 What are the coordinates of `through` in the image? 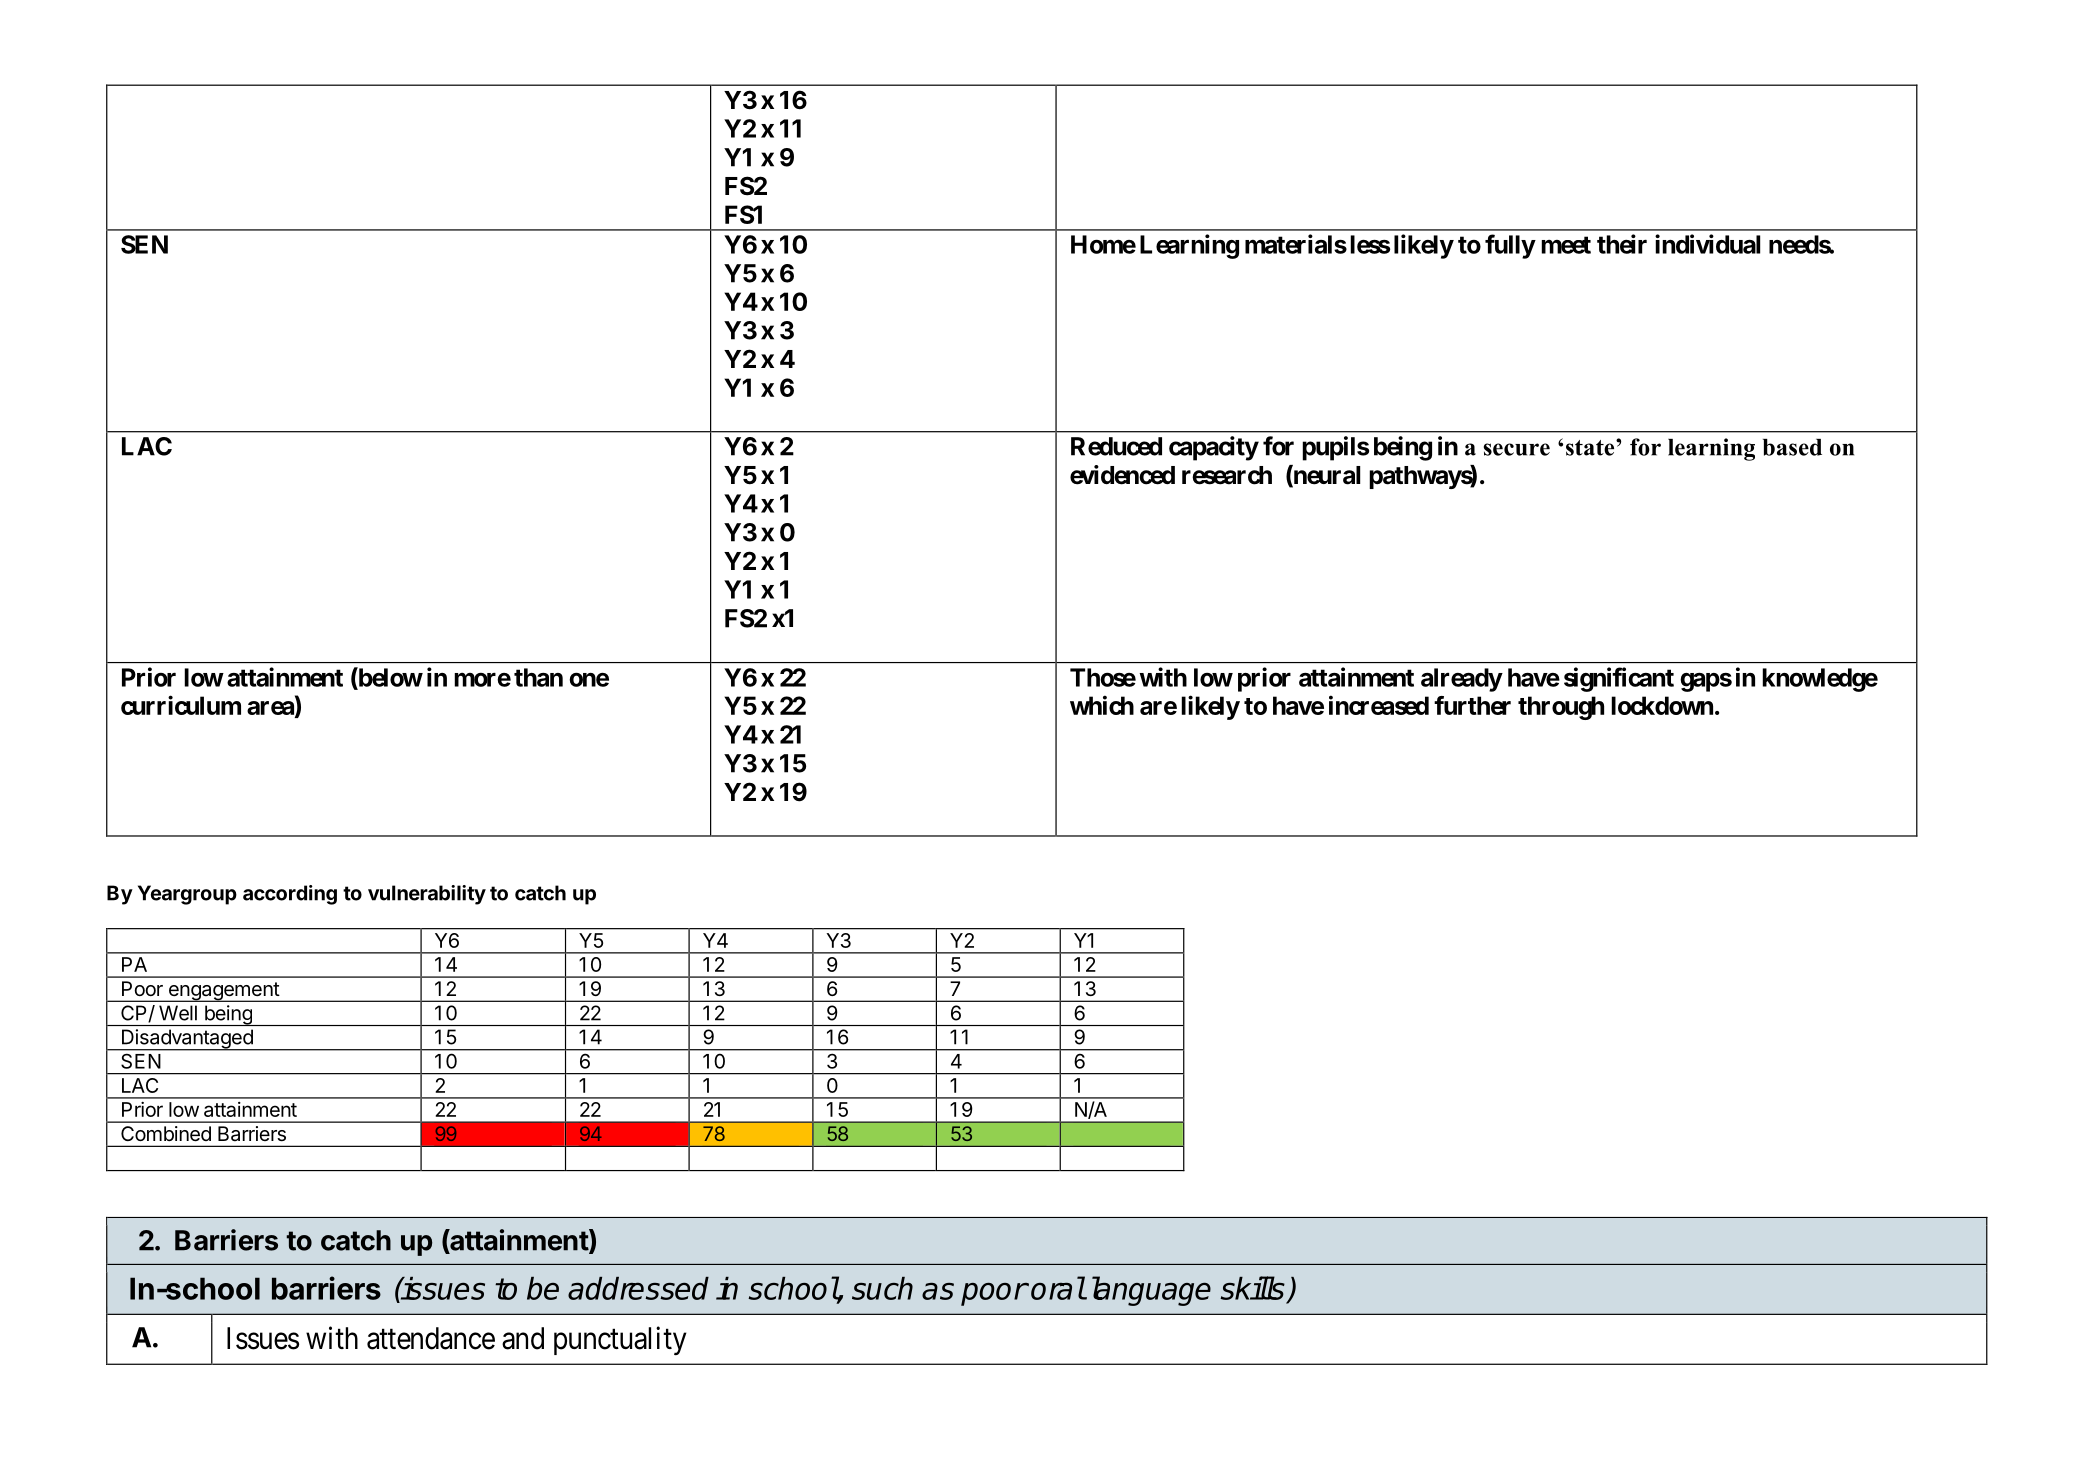 It's located at (1561, 708).
